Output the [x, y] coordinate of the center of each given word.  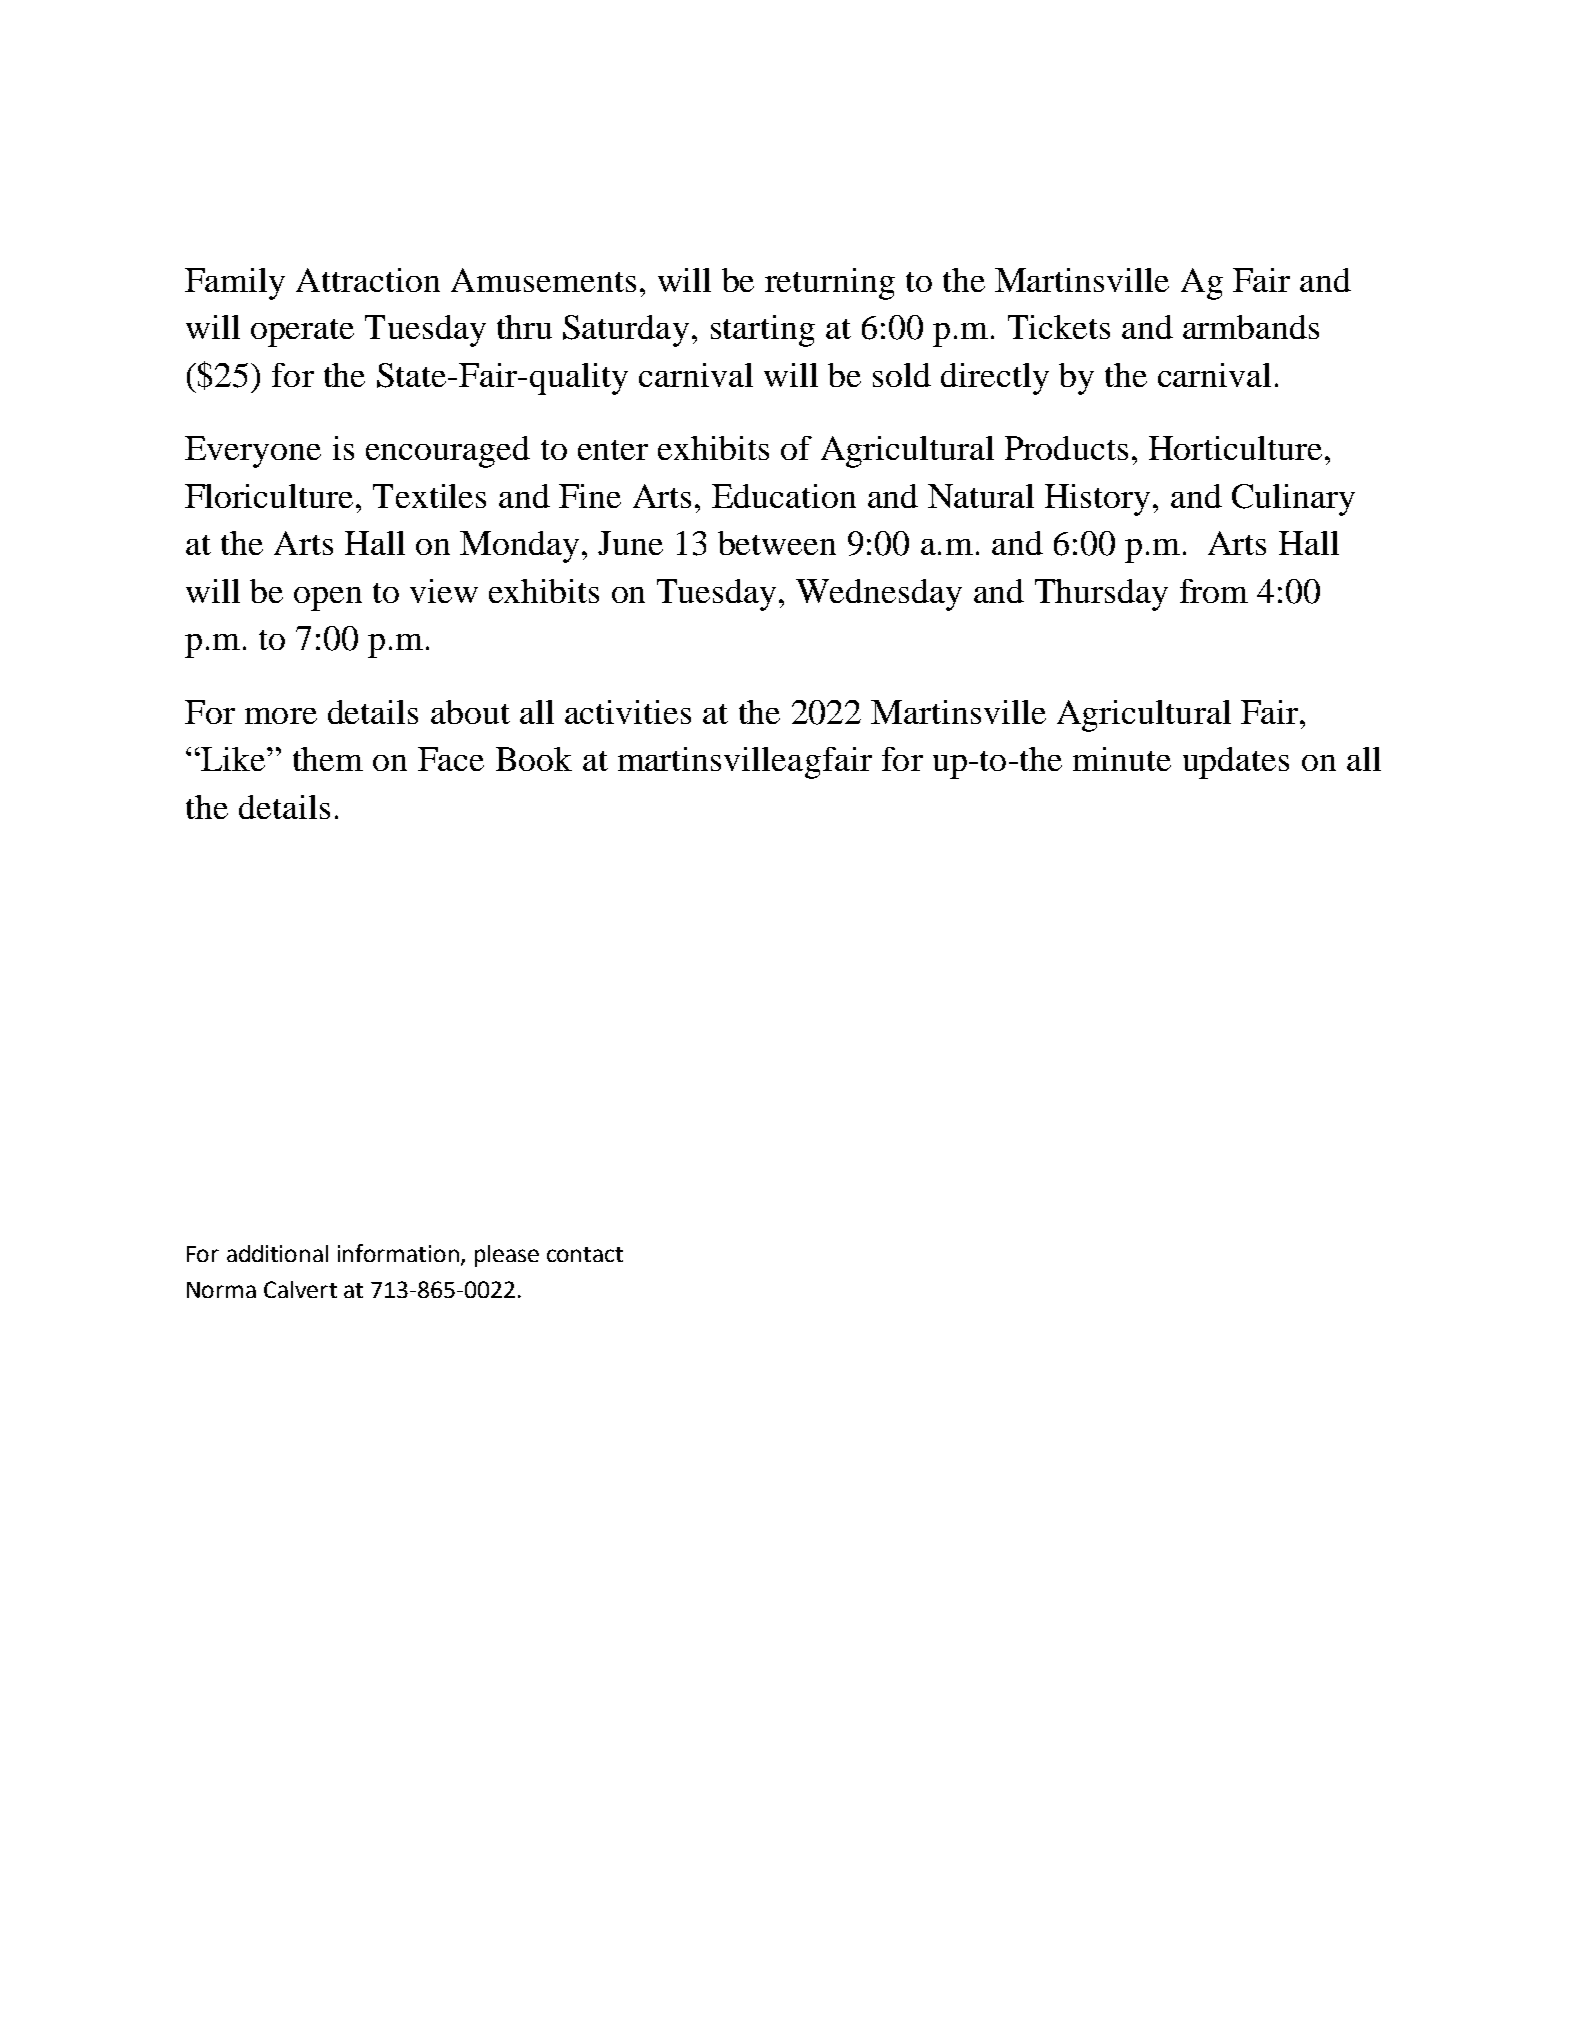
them [328, 759]
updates [1236, 763]
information [398, 1253]
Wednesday [879, 595]
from [1214, 591]
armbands [1251, 327]
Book [534, 759]
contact [585, 1254]
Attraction [368, 280]
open [328, 599]
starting [763, 331]
